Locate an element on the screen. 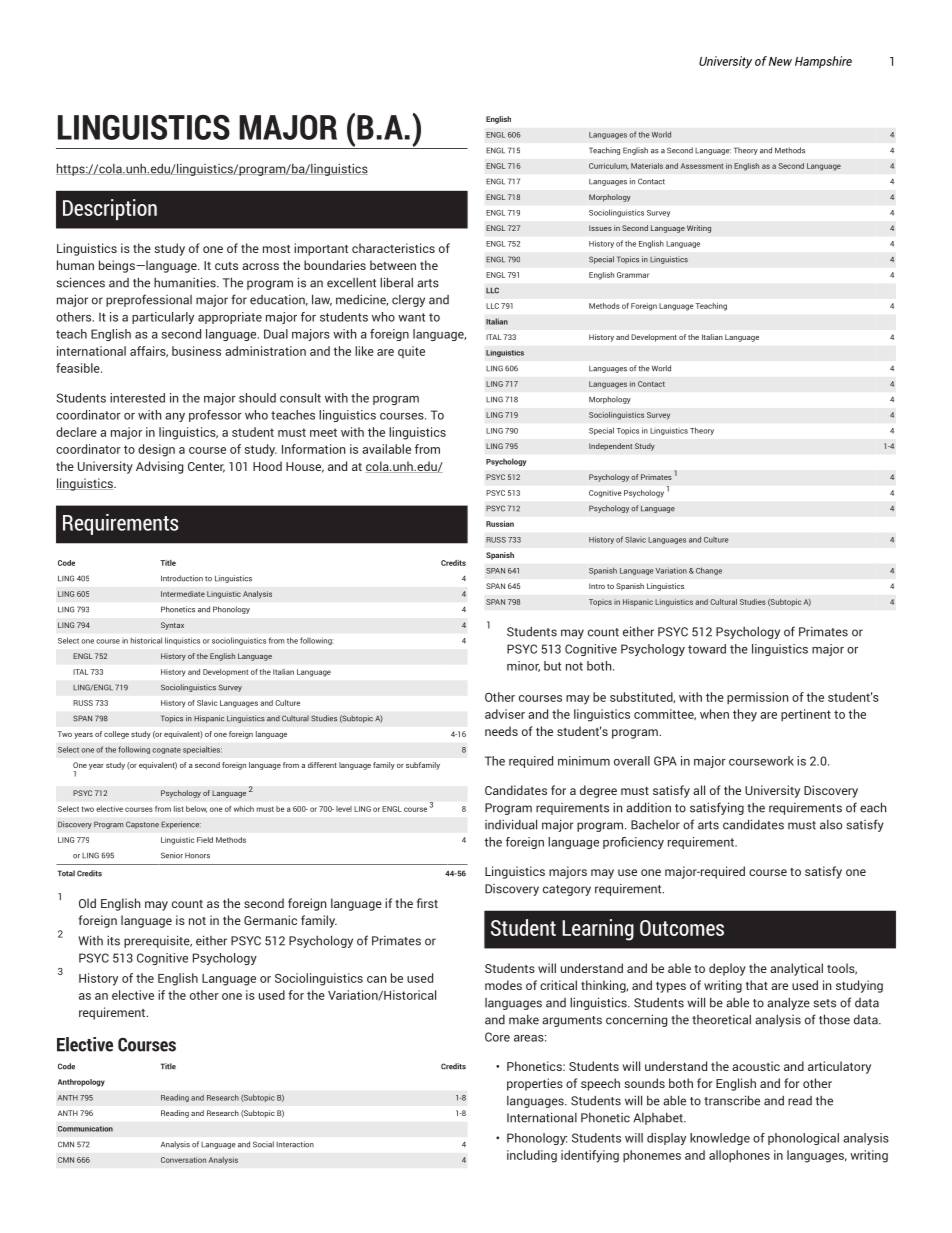 This screenshot has height=1233, width=952. GPA is located at coordinates (665, 761).
